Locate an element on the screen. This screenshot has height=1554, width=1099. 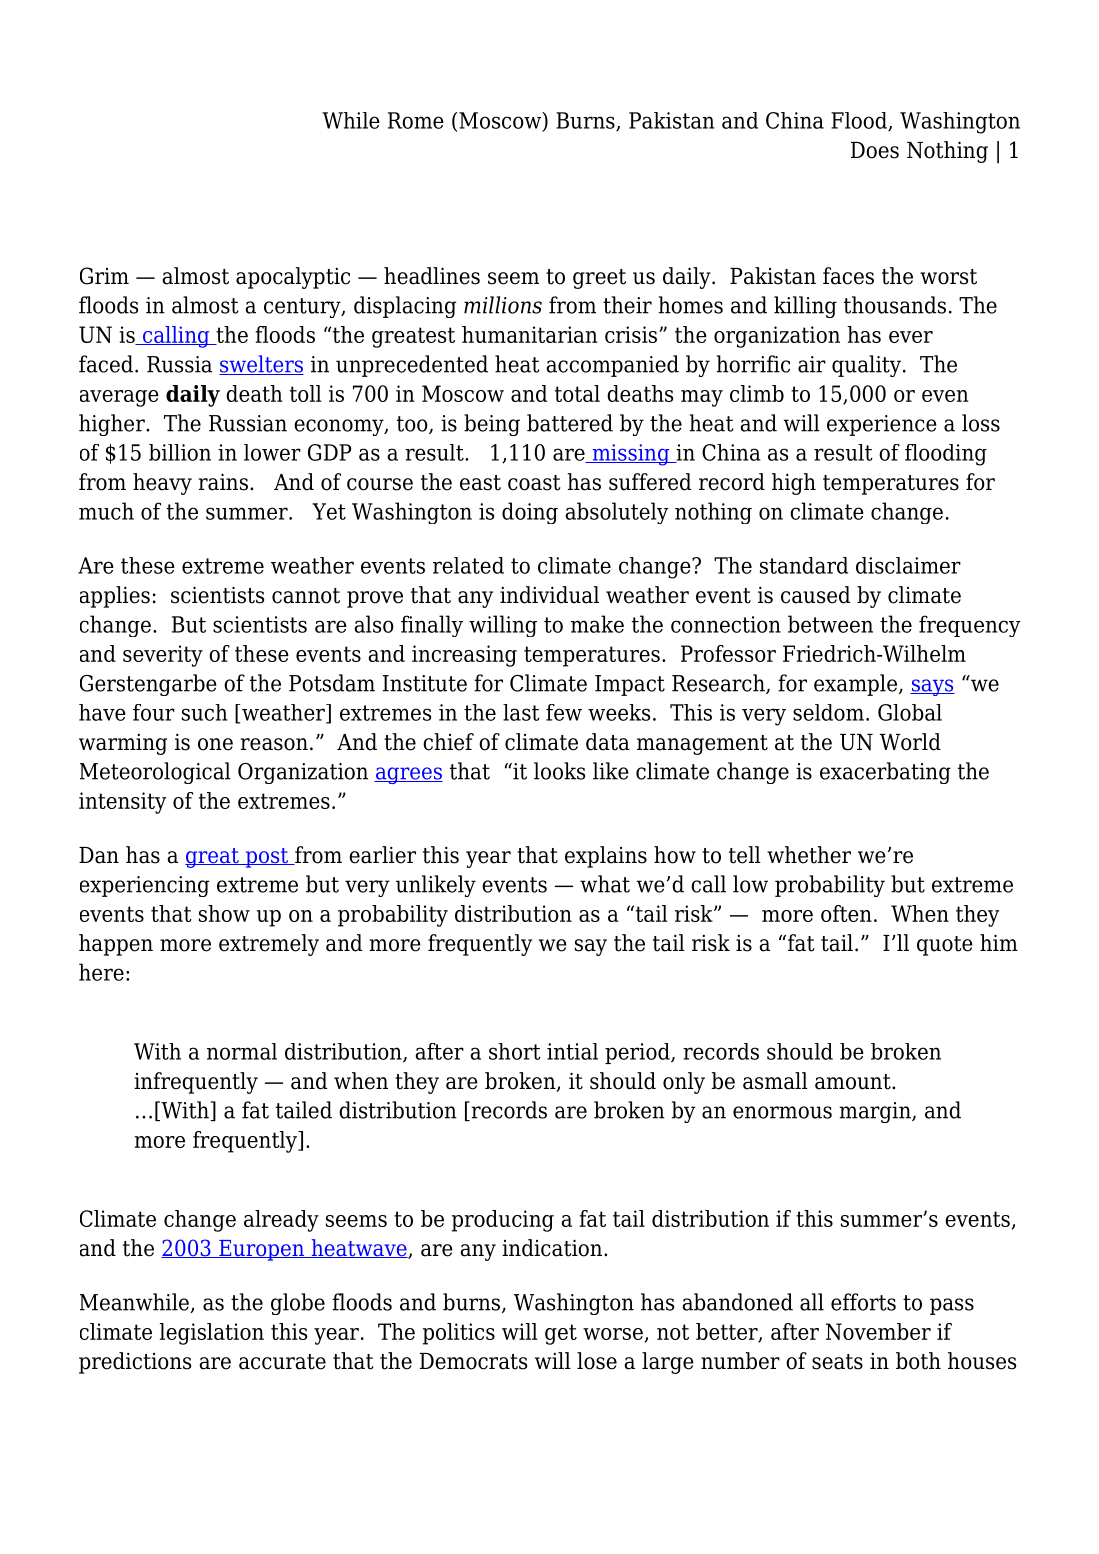
looks is located at coordinates (559, 771).
